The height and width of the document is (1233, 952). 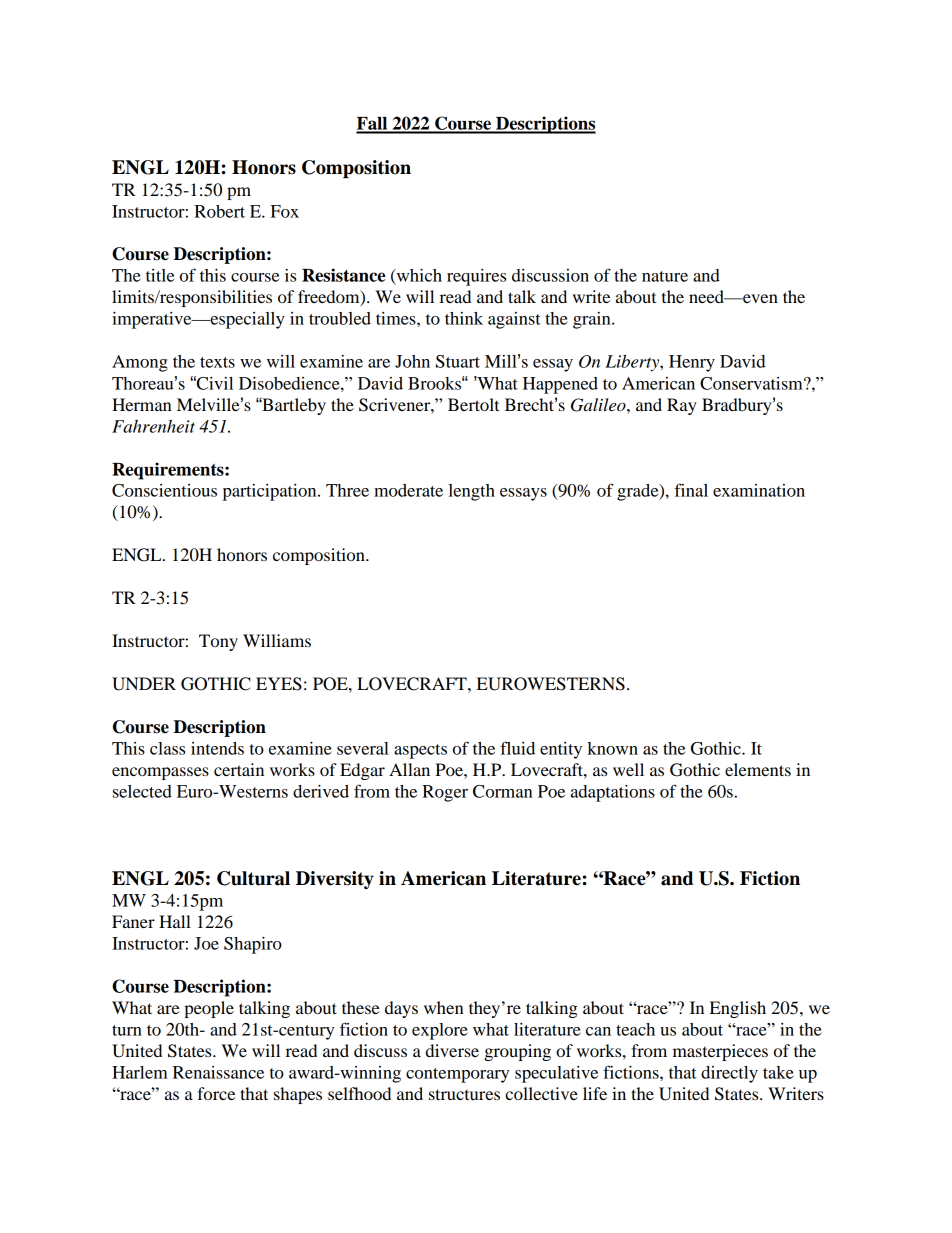 What do you see at coordinates (457, 1075) in the document?
I see `contemporary` at bounding box center [457, 1075].
